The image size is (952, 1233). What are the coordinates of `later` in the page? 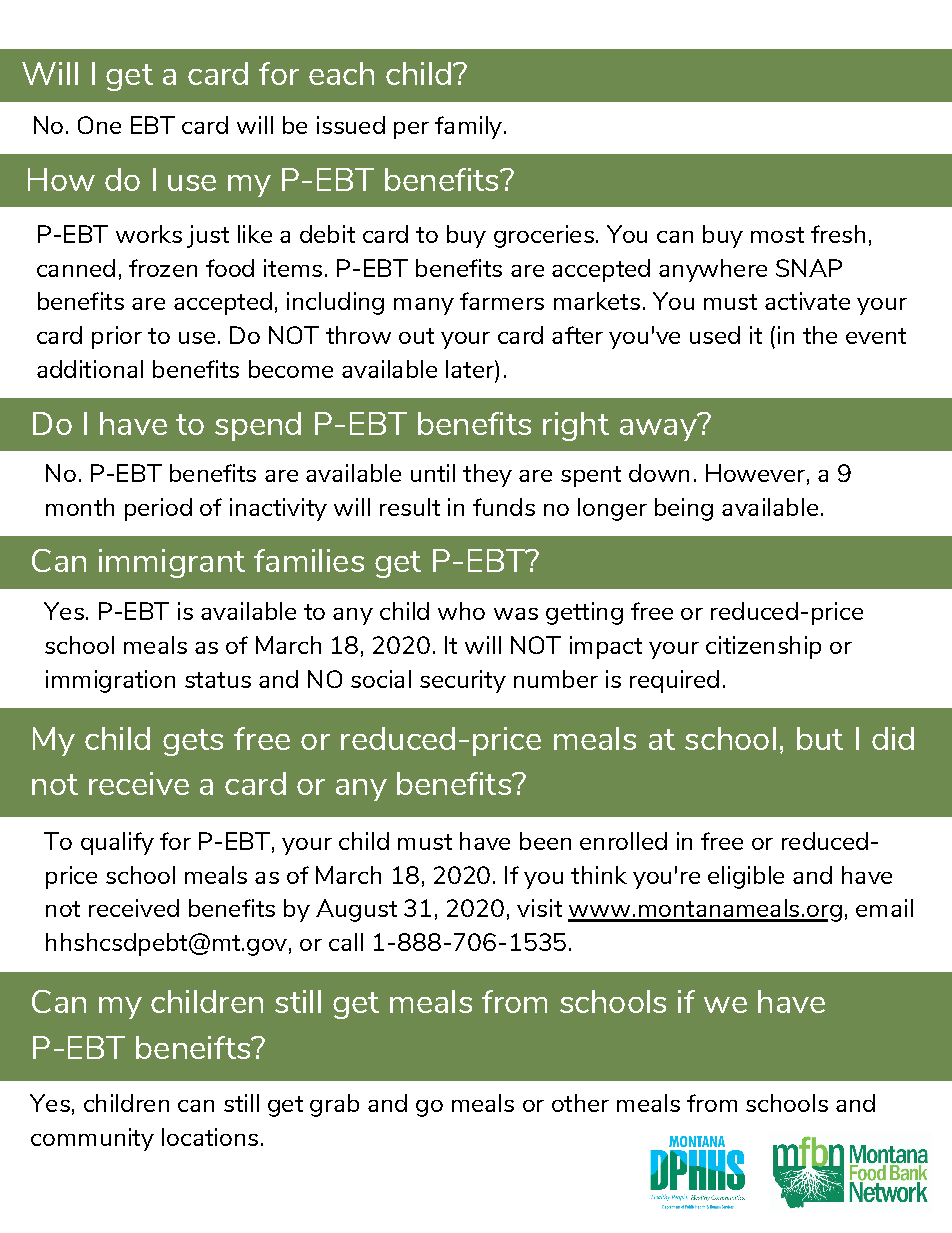 It's located at (471, 369).
